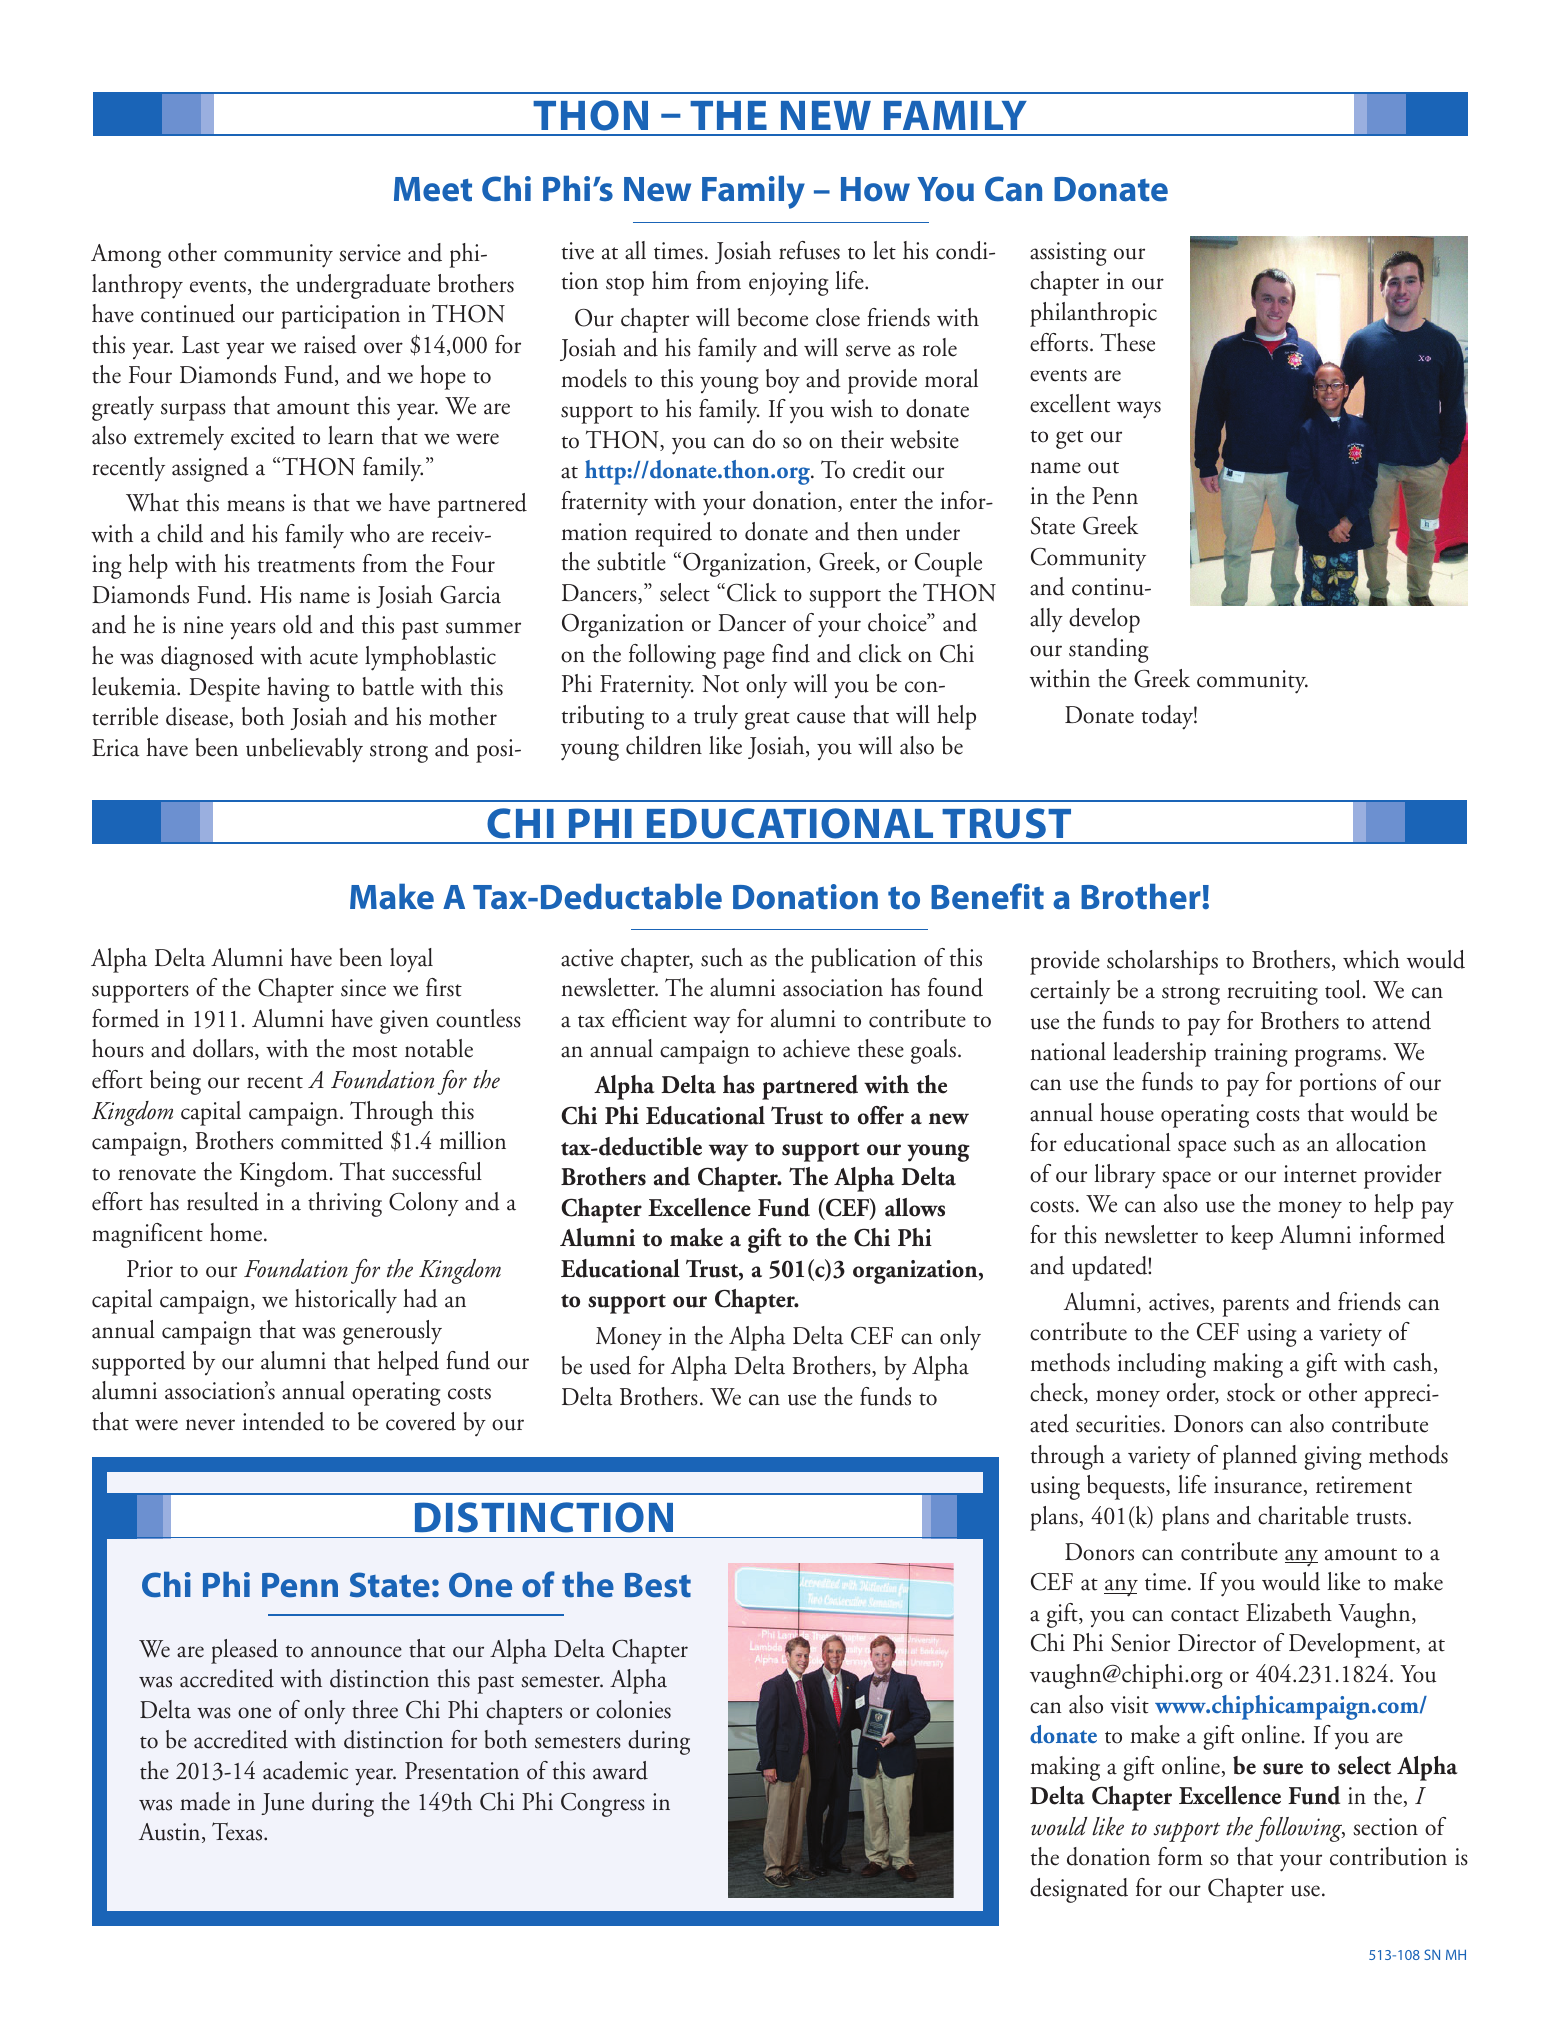 This screenshot has width=1559, height=2018. Describe the element at coordinates (816, 1048) in the screenshot. I see `achieve` at that location.
